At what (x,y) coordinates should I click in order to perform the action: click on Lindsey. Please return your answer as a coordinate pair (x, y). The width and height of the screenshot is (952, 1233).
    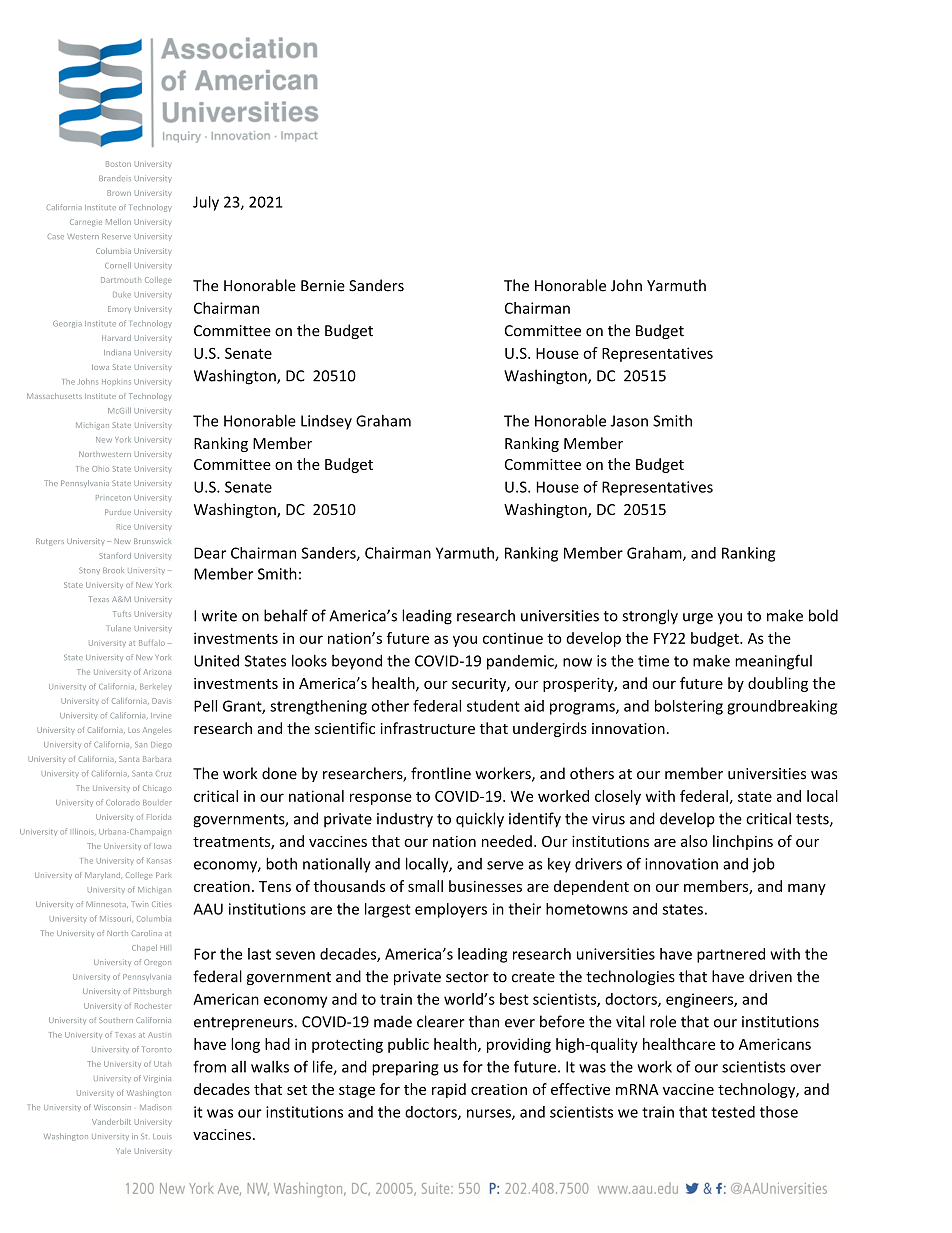
    Looking at the image, I should click on (326, 422).
